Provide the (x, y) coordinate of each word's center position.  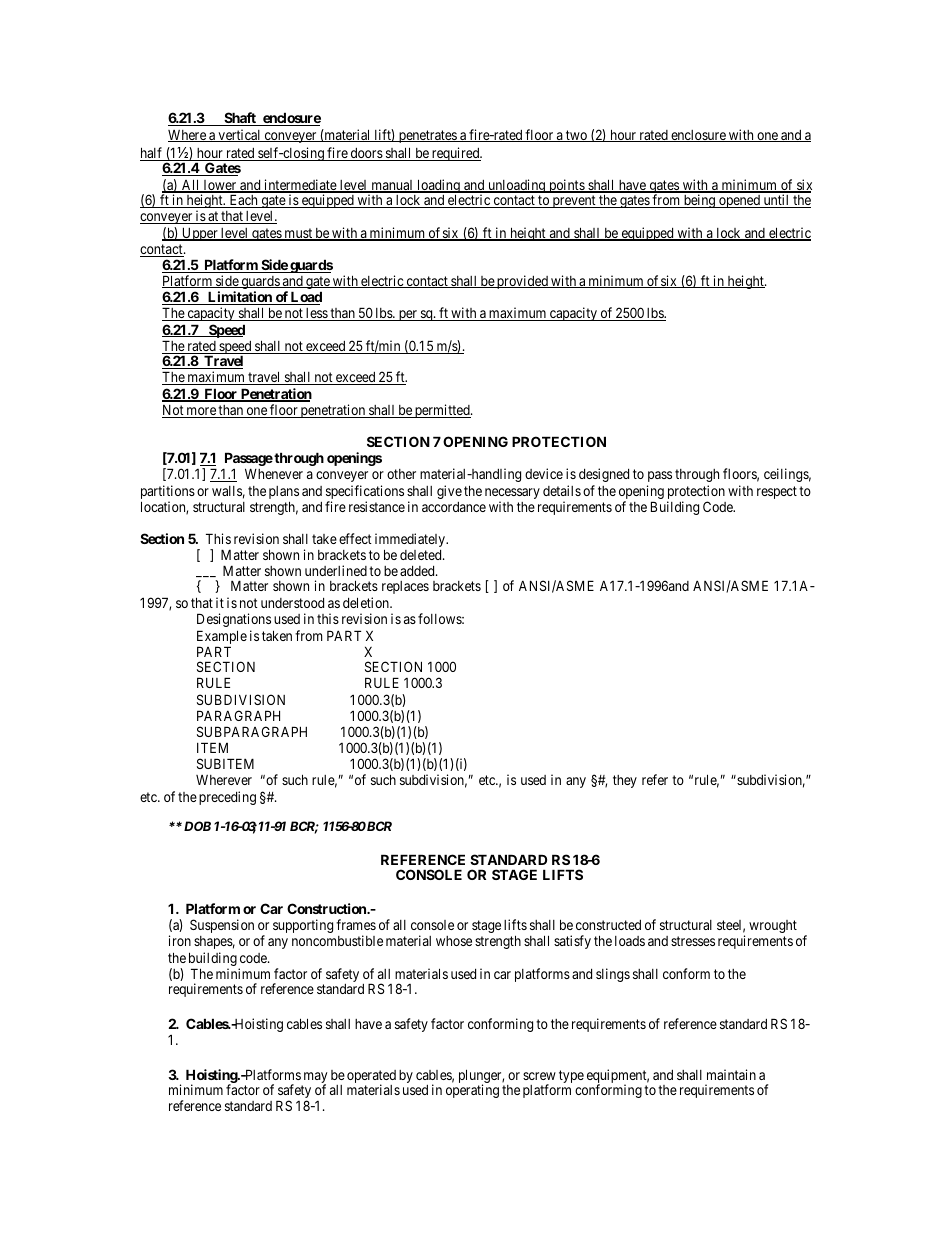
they (625, 781)
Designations (234, 620)
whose (454, 941)
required (456, 154)
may (314, 1079)
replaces (405, 587)
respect (777, 492)
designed (604, 475)
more (201, 412)
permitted (442, 411)
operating (472, 1091)
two (576, 136)
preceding (227, 798)
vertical (239, 135)
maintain (731, 1074)
